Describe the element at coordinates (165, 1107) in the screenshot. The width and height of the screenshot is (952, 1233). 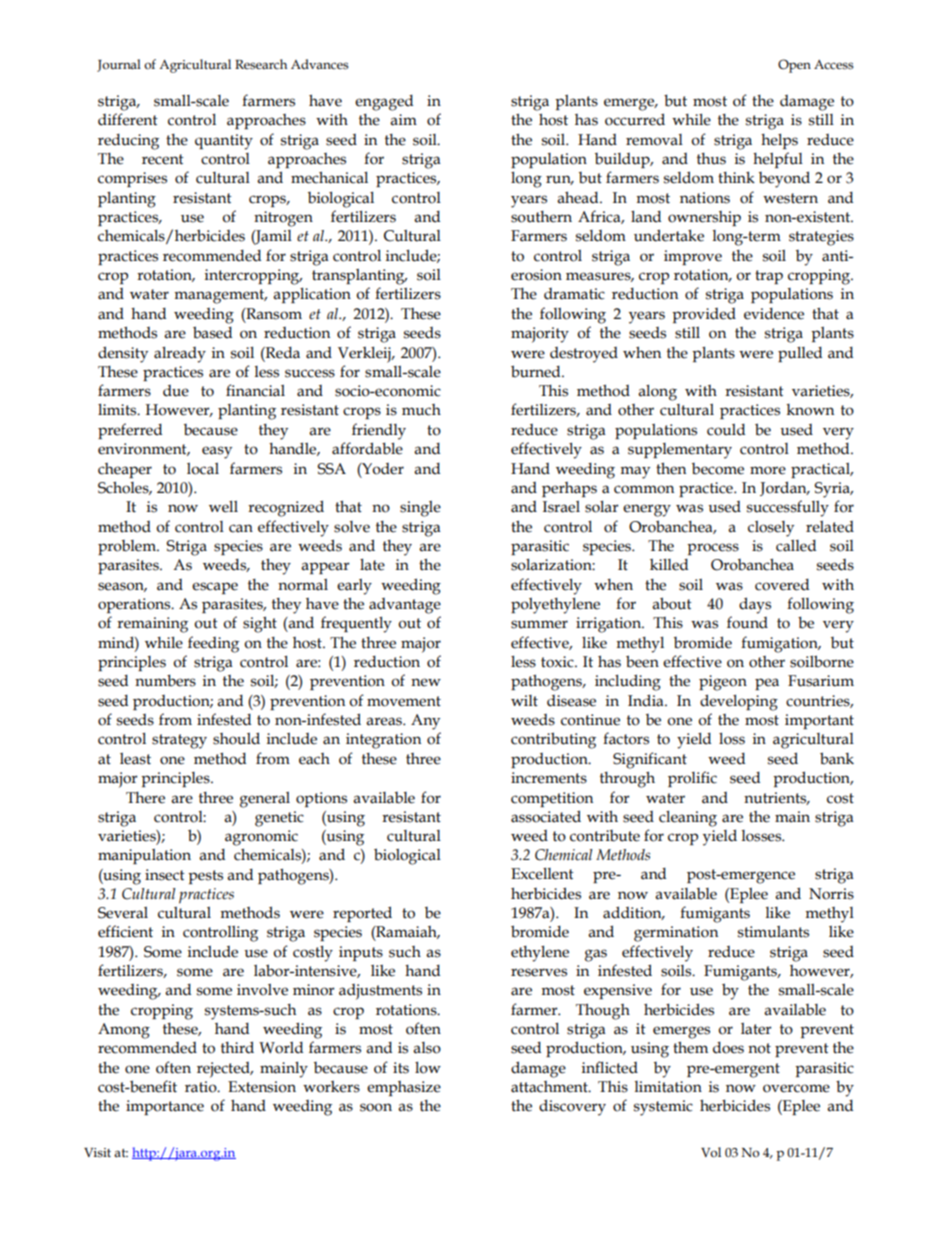
I see `importance` at that location.
